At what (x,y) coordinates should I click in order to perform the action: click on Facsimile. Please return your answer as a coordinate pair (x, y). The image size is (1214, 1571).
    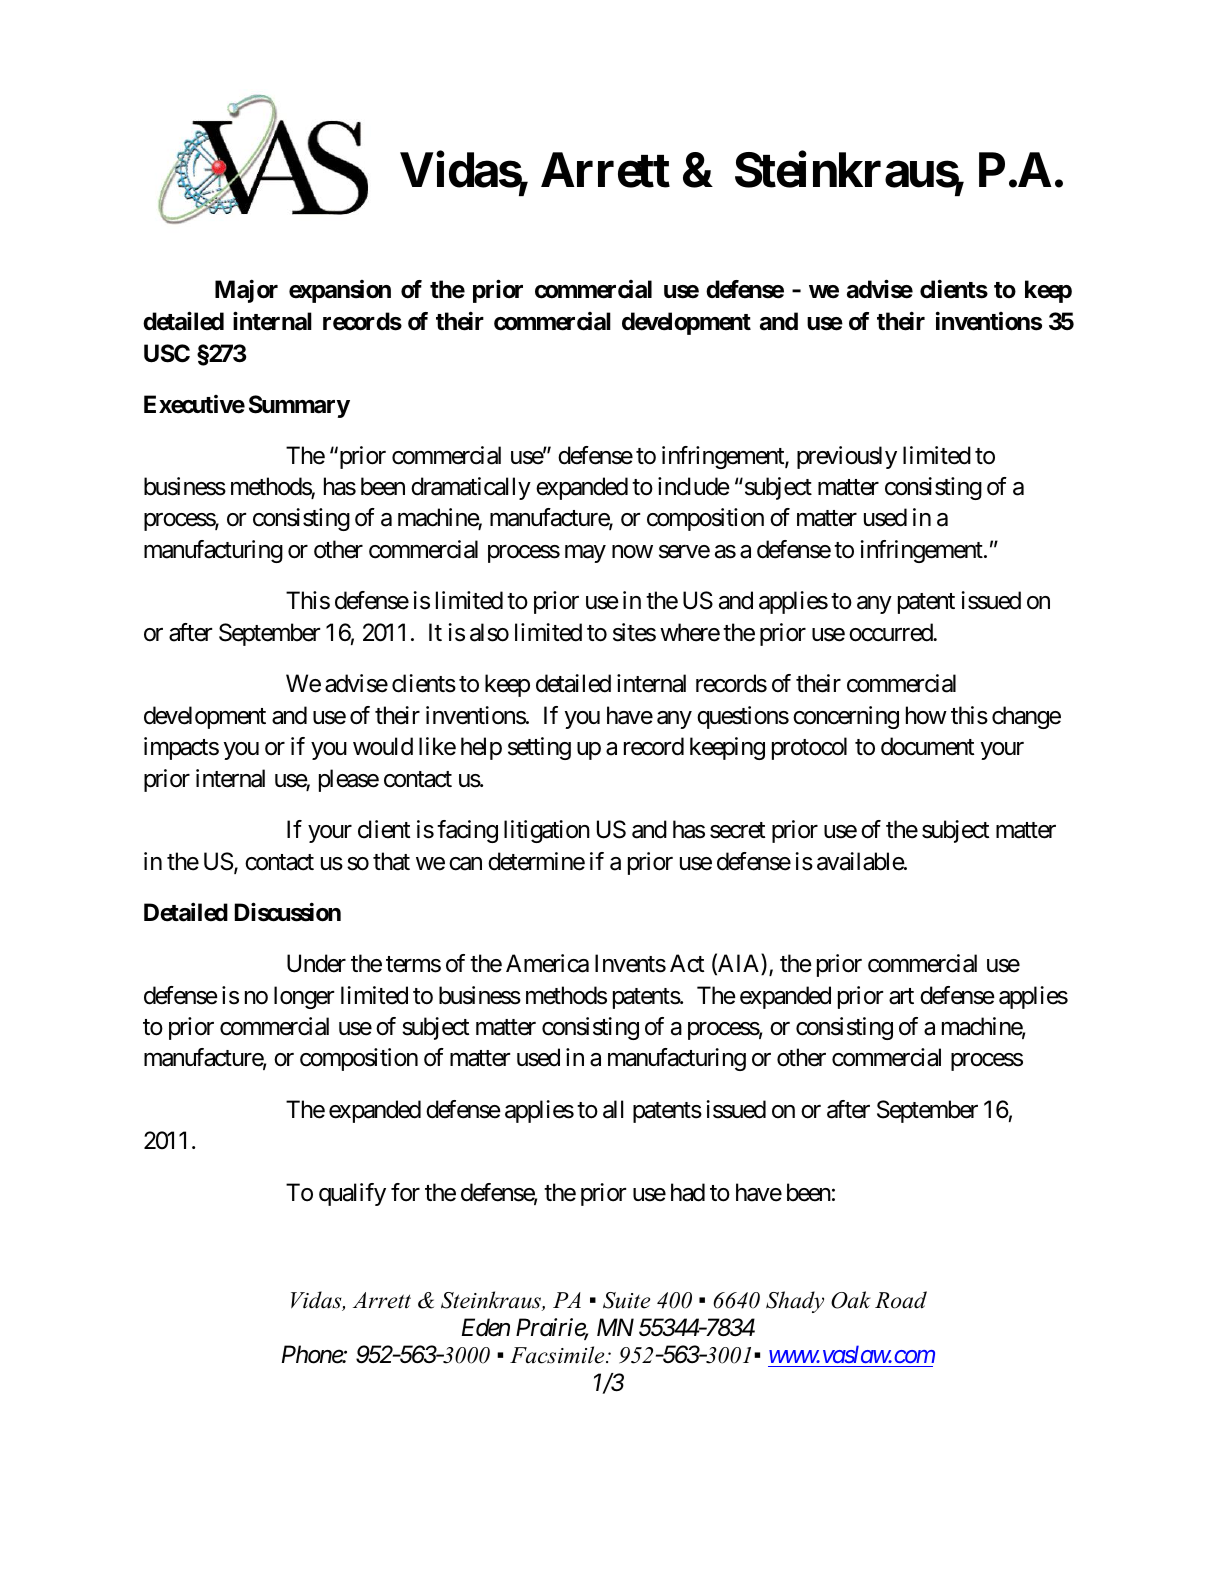
    Looking at the image, I should click on (558, 1355).
